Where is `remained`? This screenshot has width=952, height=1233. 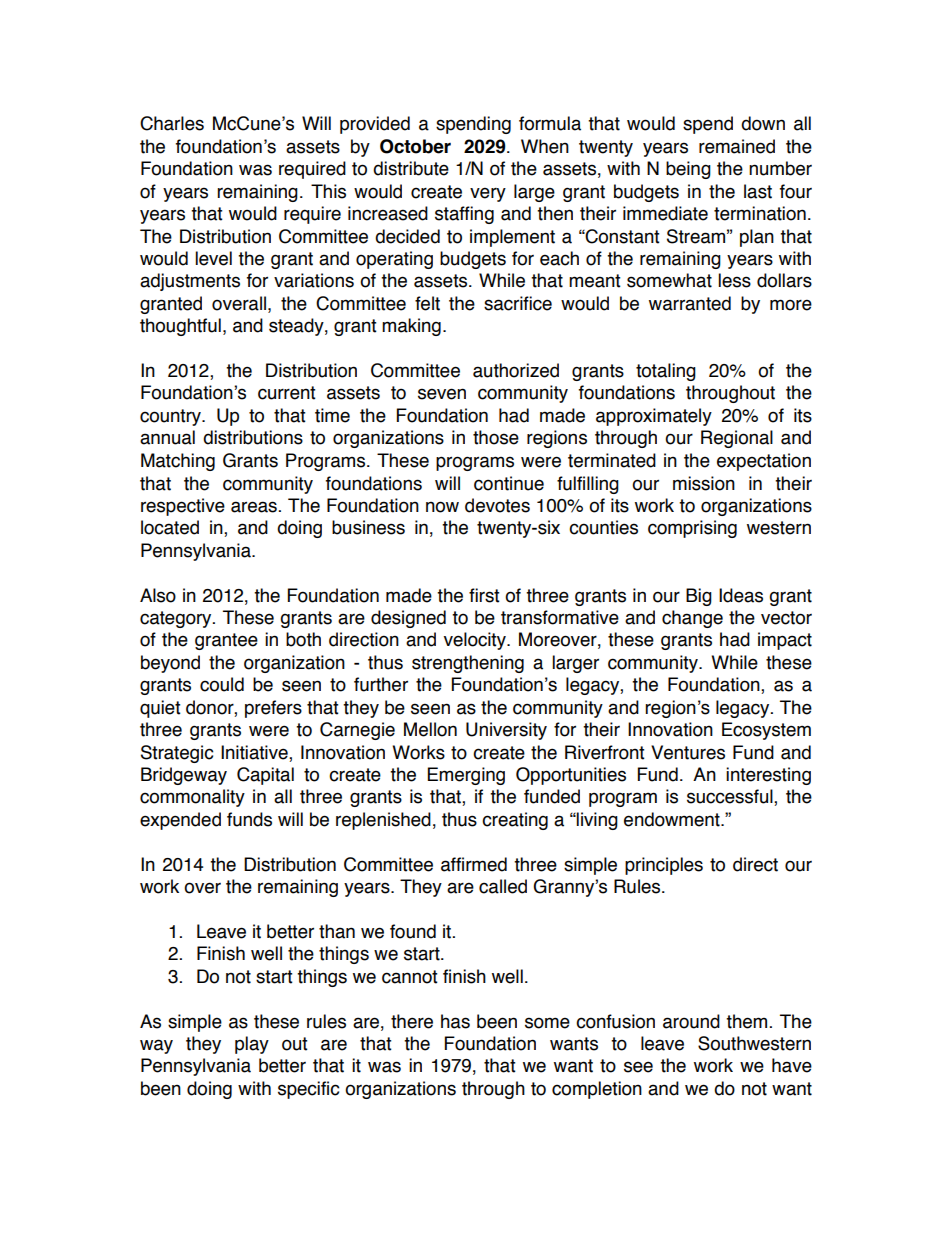
remained is located at coordinates (737, 146).
